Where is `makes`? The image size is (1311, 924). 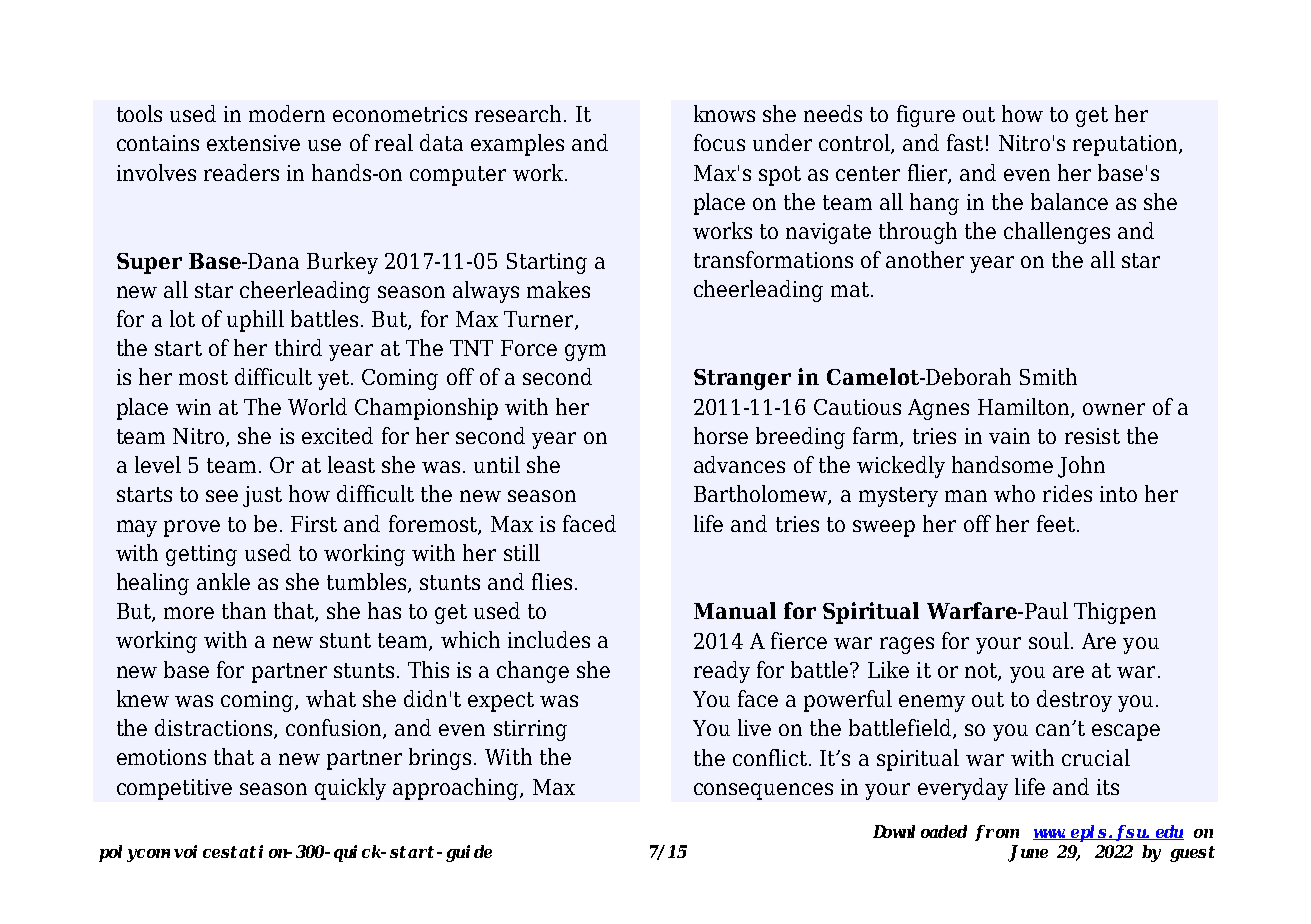
makes is located at coordinates (558, 289).
